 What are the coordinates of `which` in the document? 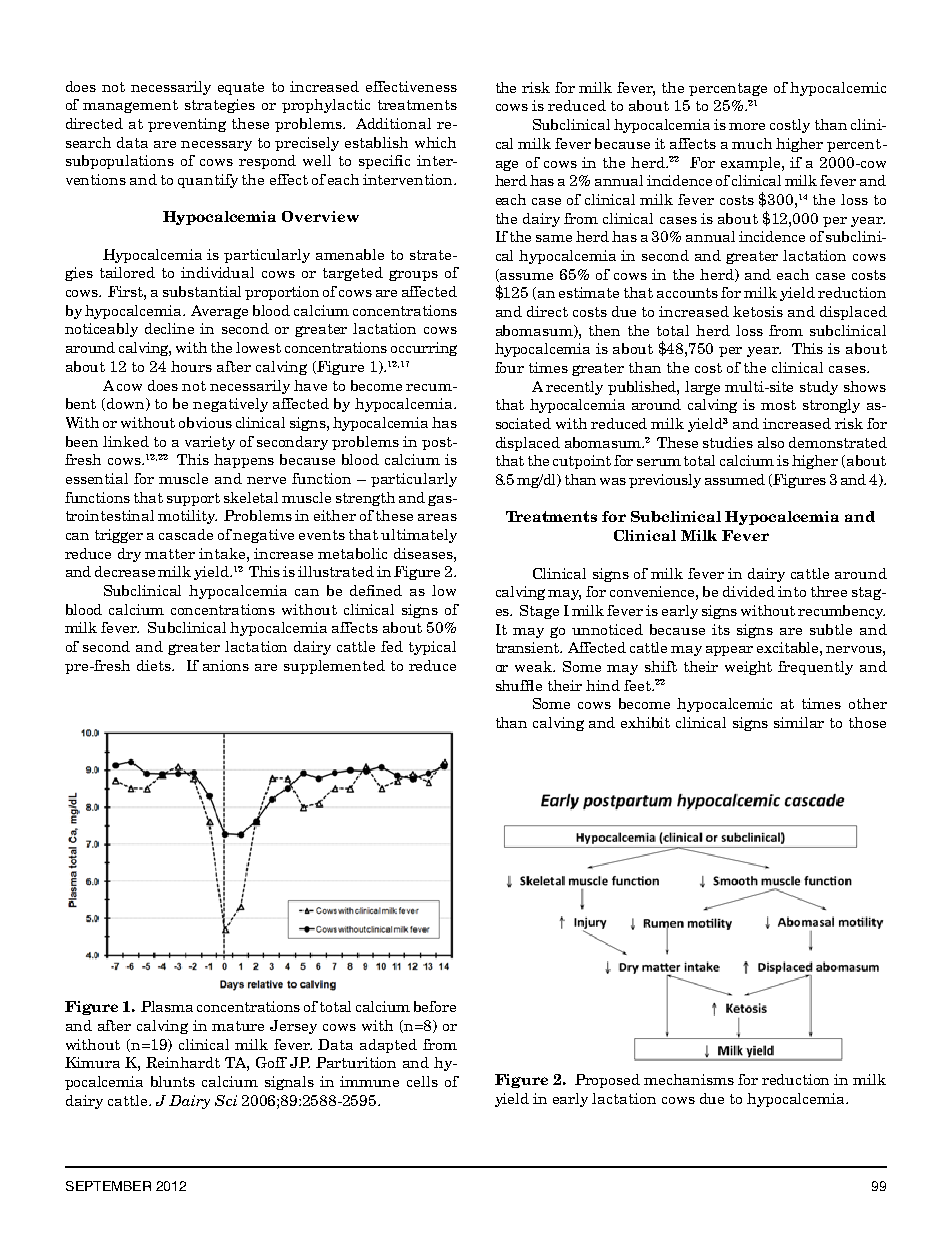 It's located at (435, 142).
